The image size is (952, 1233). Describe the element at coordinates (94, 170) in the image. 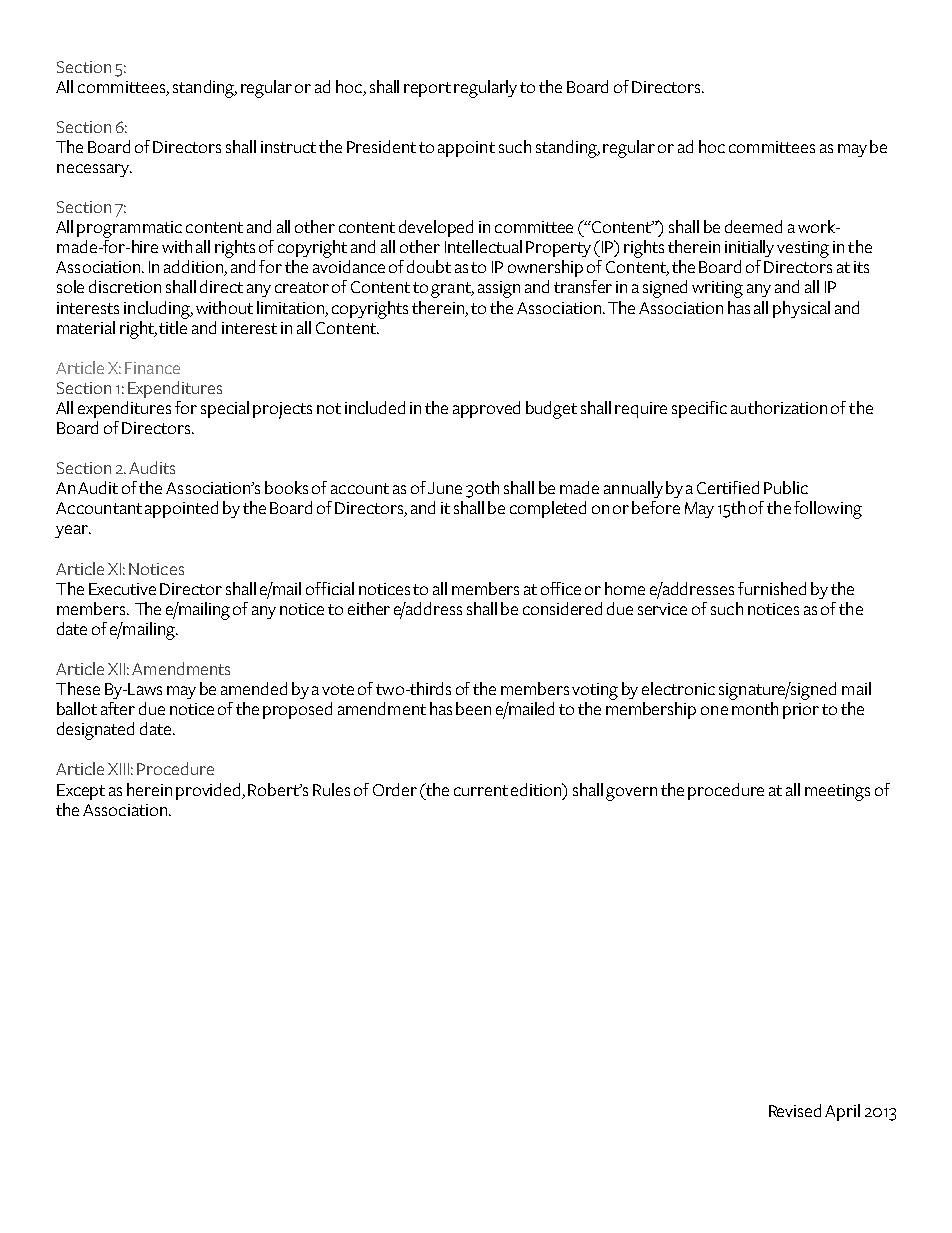

I see `necessary` at that location.
